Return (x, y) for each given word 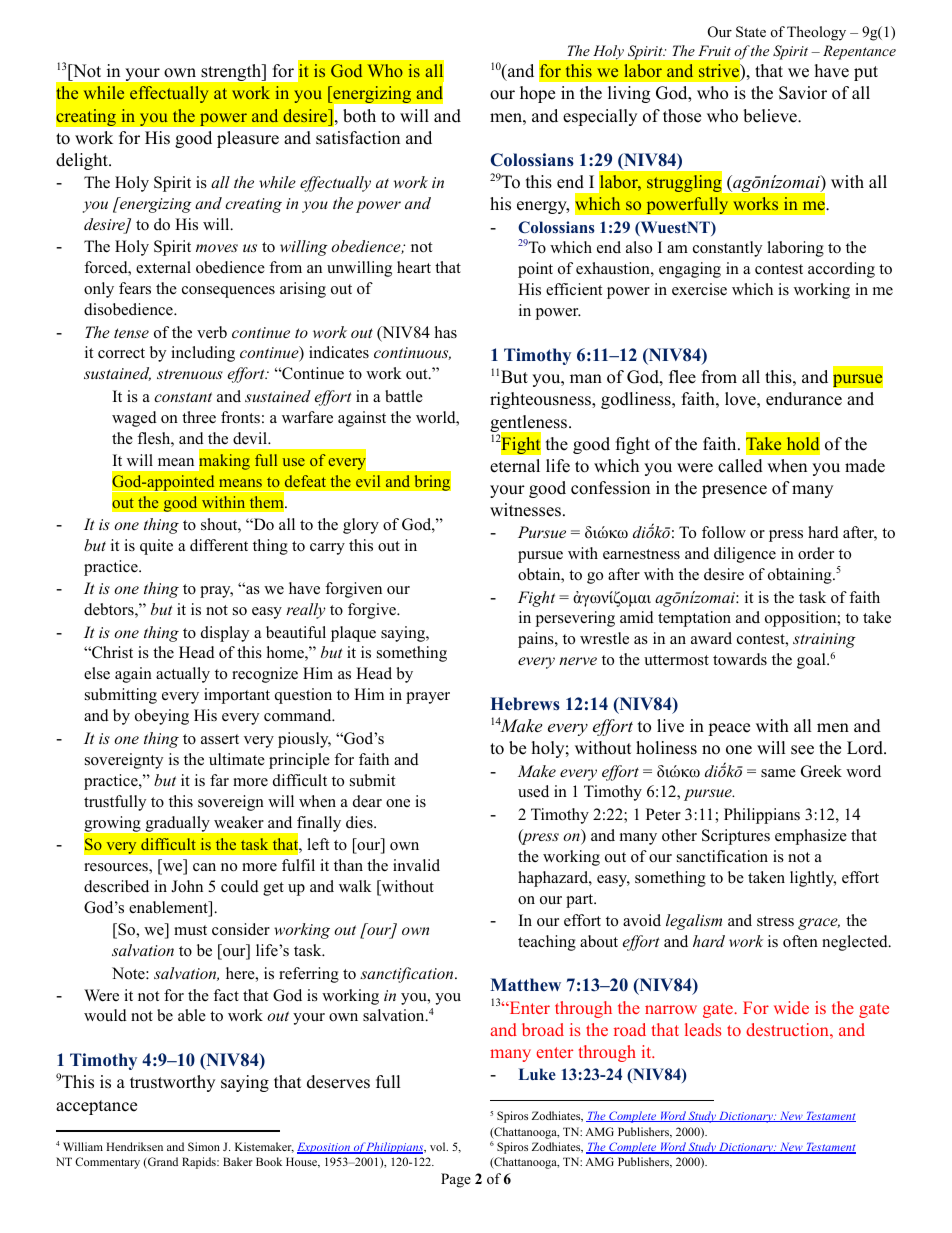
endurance (804, 399)
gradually (177, 824)
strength (232, 72)
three (199, 417)
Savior (803, 93)
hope (537, 94)
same (778, 773)
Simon (204, 1146)
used (533, 791)
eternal (515, 466)
